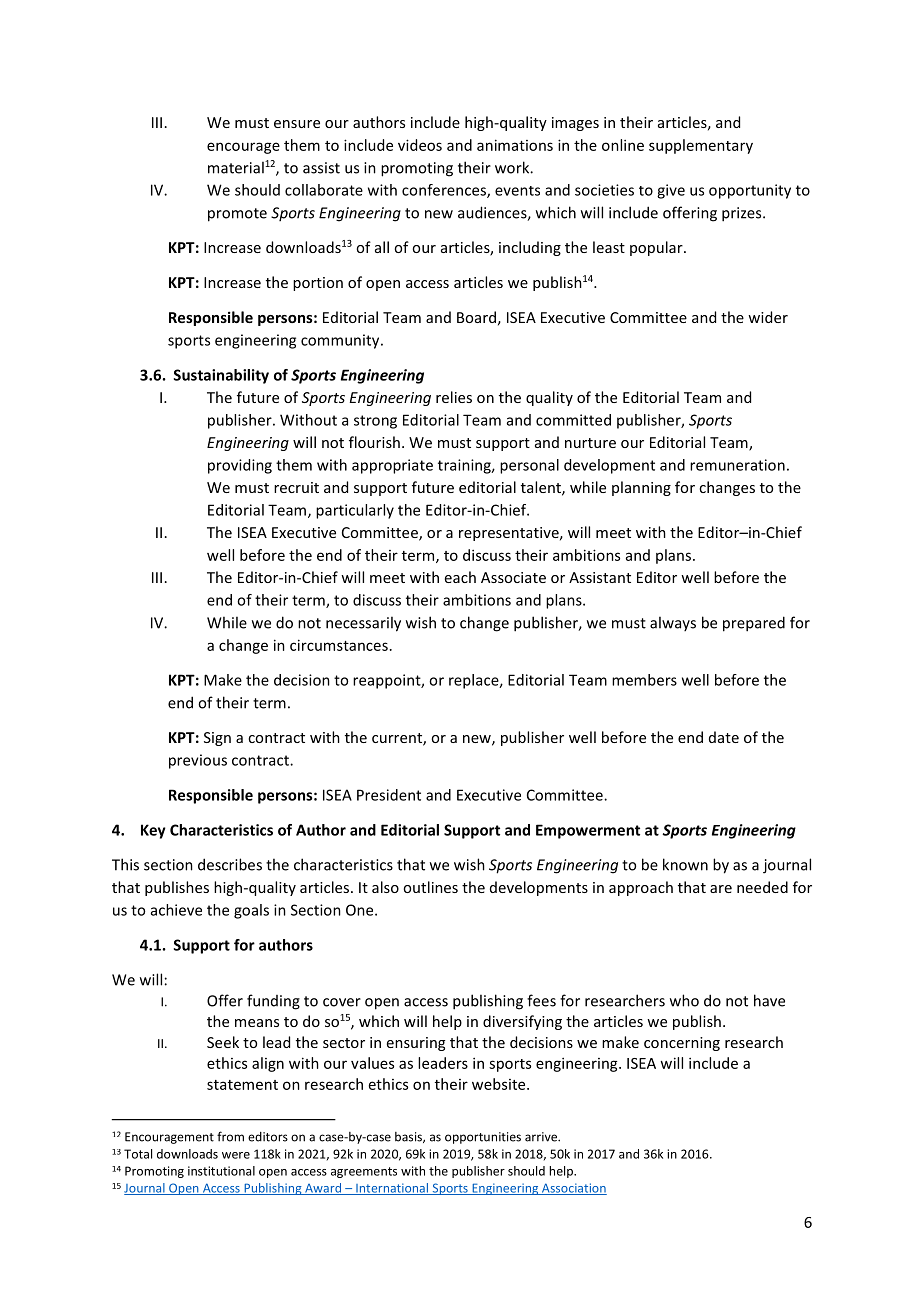  Describe the element at coordinates (685, 864) in the page. I see `known` at that location.
